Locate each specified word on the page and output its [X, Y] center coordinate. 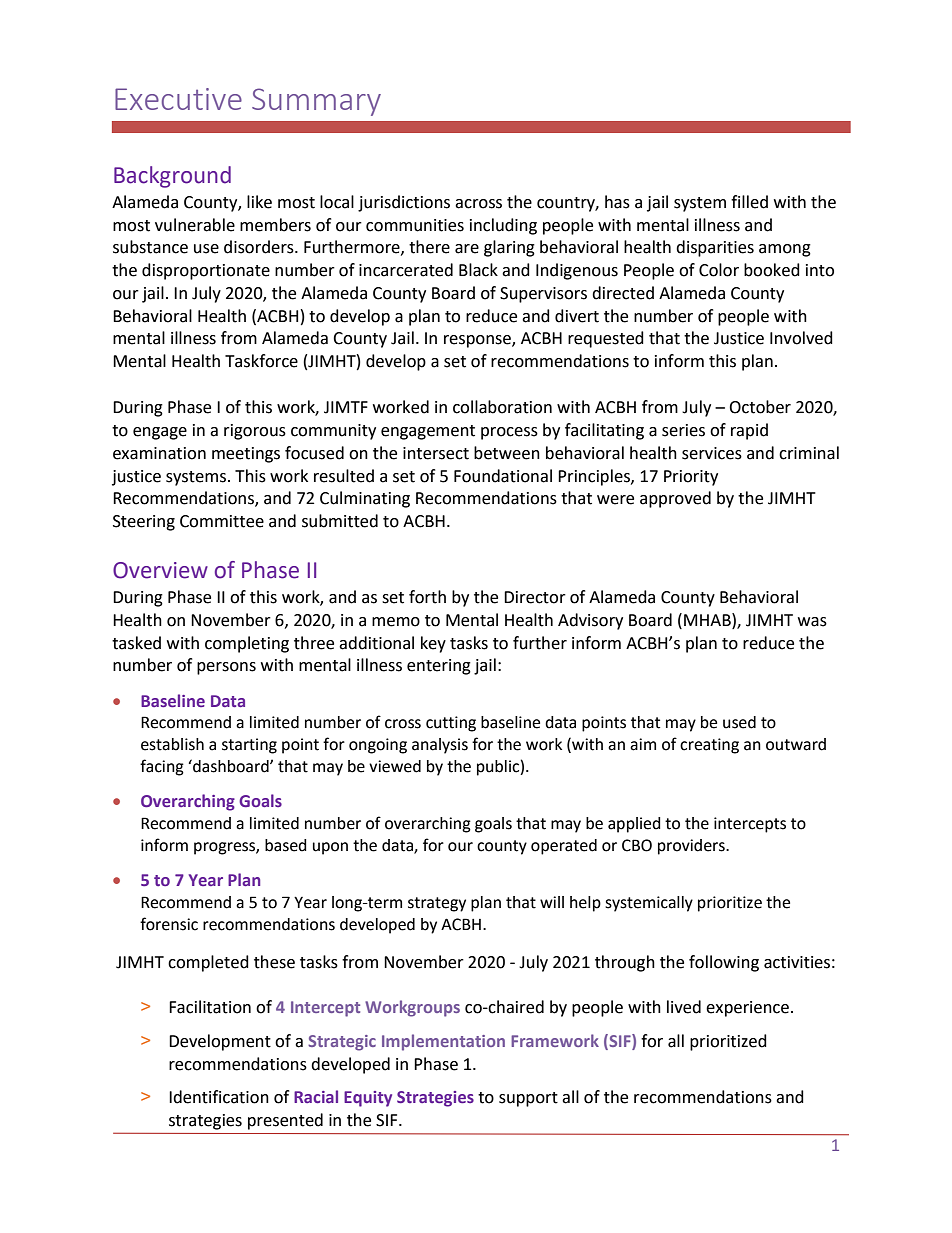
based [286, 845]
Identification [219, 1097]
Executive [178, 99]
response [478, 341]
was [812, 622]
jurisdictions [404, 203]
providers [692, 847]
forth [427, 597]
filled [749, 202]
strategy [437, 904]
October [760, 407]
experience [747, 1009]
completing [247, 644]
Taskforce [261, 361]
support [528, 1099]
